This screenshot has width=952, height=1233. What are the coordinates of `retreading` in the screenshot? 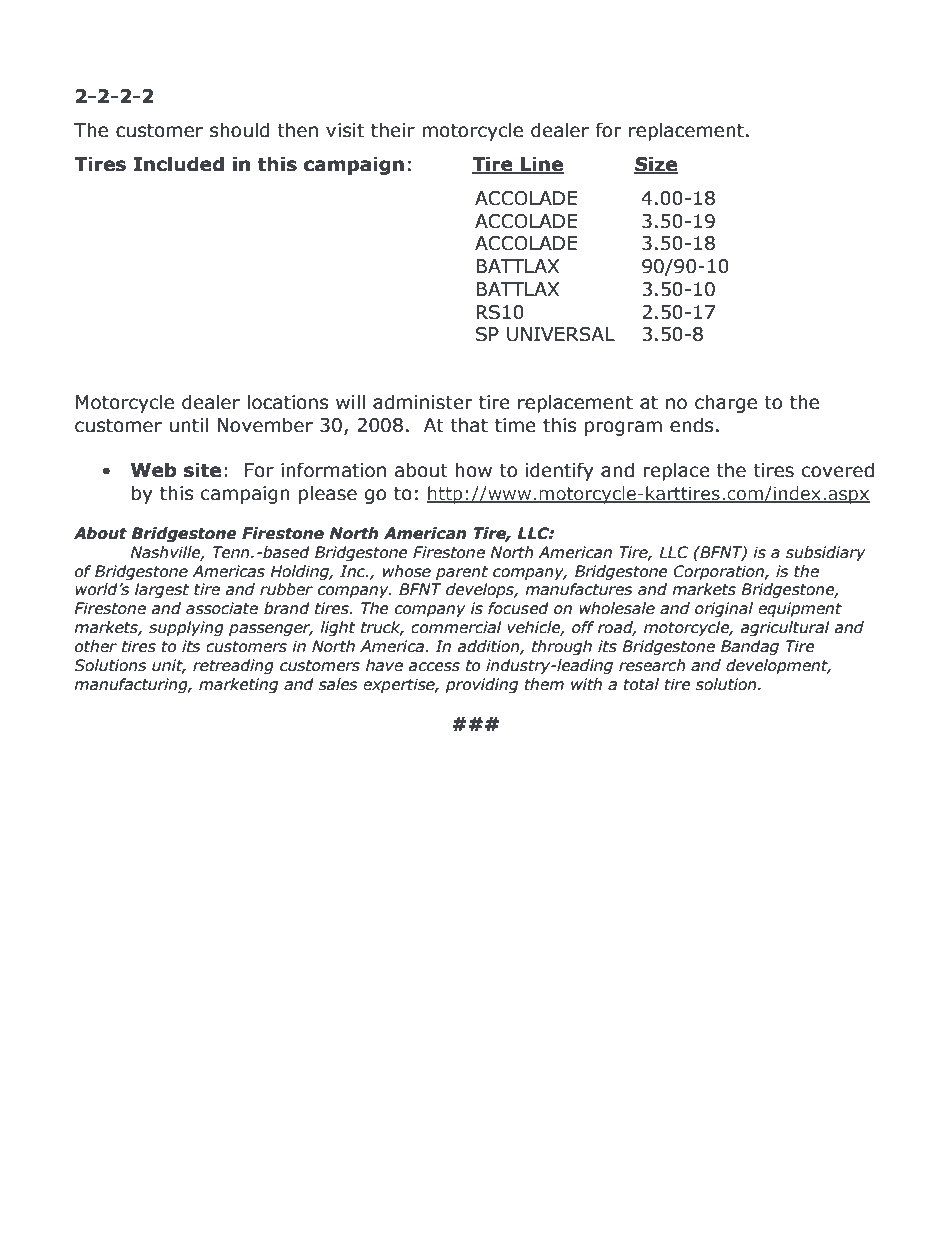 It's located at (233, 666).
